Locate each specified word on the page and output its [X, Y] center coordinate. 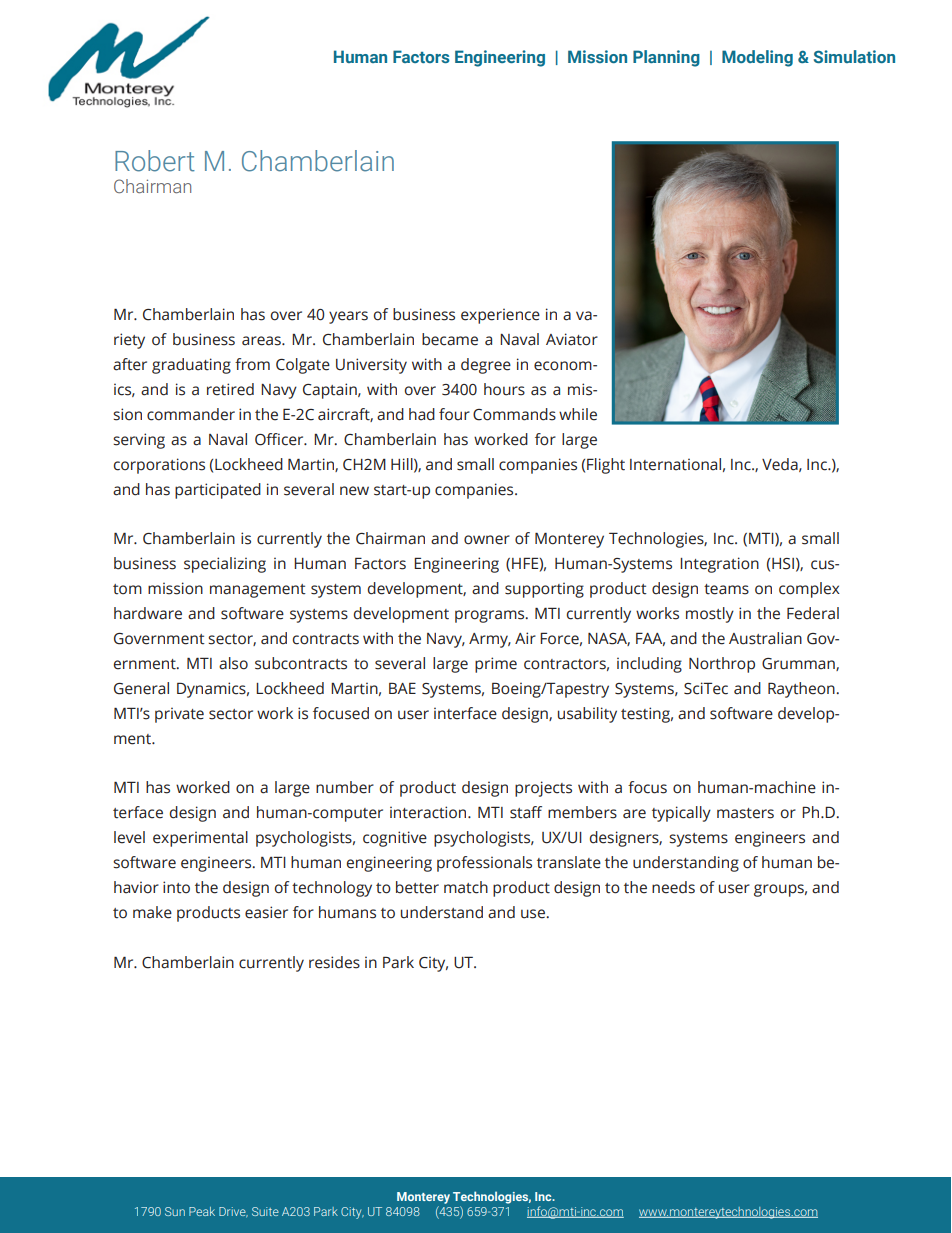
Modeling [757, 58]
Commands [514, 414]
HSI [783, 564]
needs [673, 887]
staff [526, 812]
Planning [666, 58]
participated [218, 491]
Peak [202, 1211]
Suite [265, 1211]
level [129, 837]
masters [745, 813]
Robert [155, 161]
